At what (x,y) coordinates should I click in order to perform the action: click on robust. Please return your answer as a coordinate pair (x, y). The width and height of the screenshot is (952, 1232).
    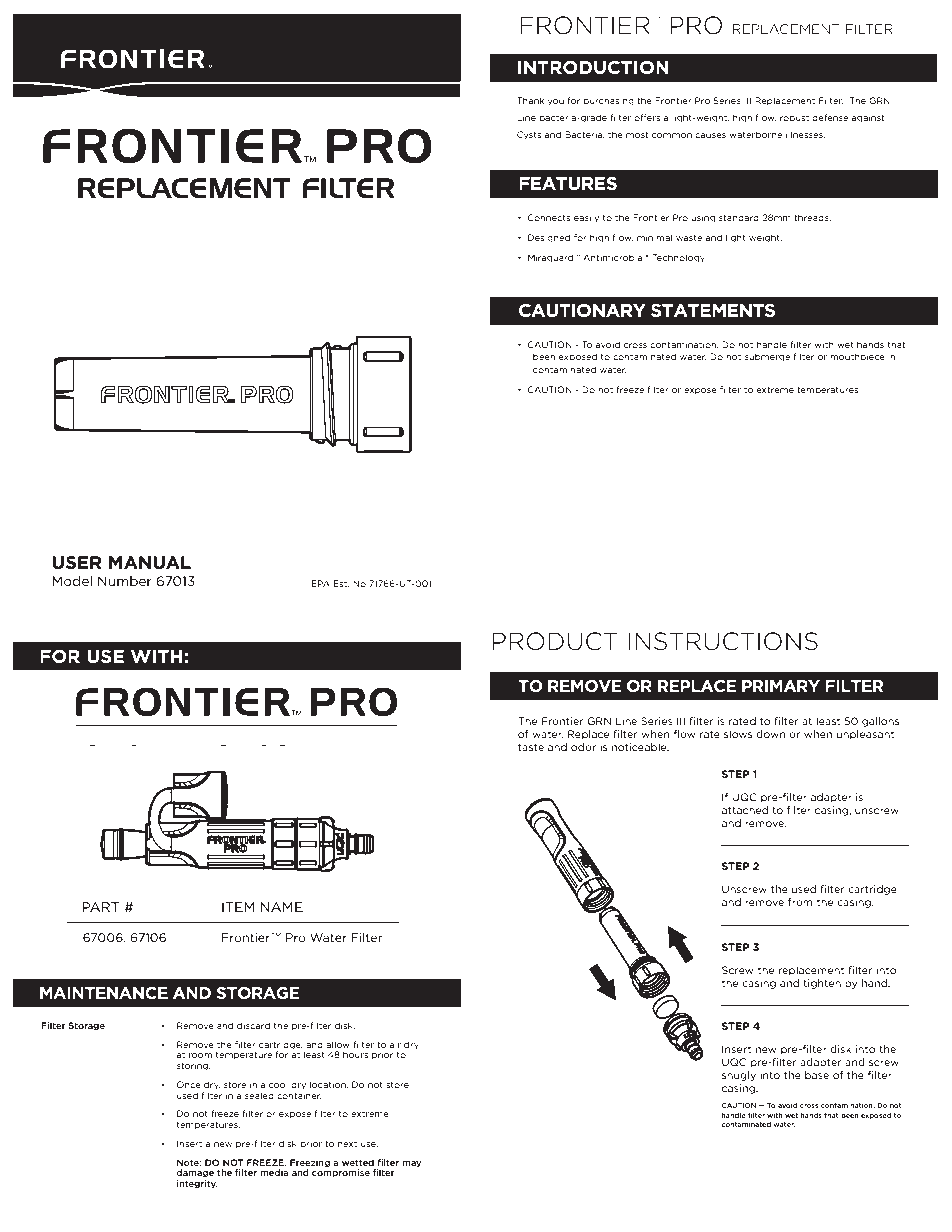
    Looking at the image, I should click on (794, 117).
